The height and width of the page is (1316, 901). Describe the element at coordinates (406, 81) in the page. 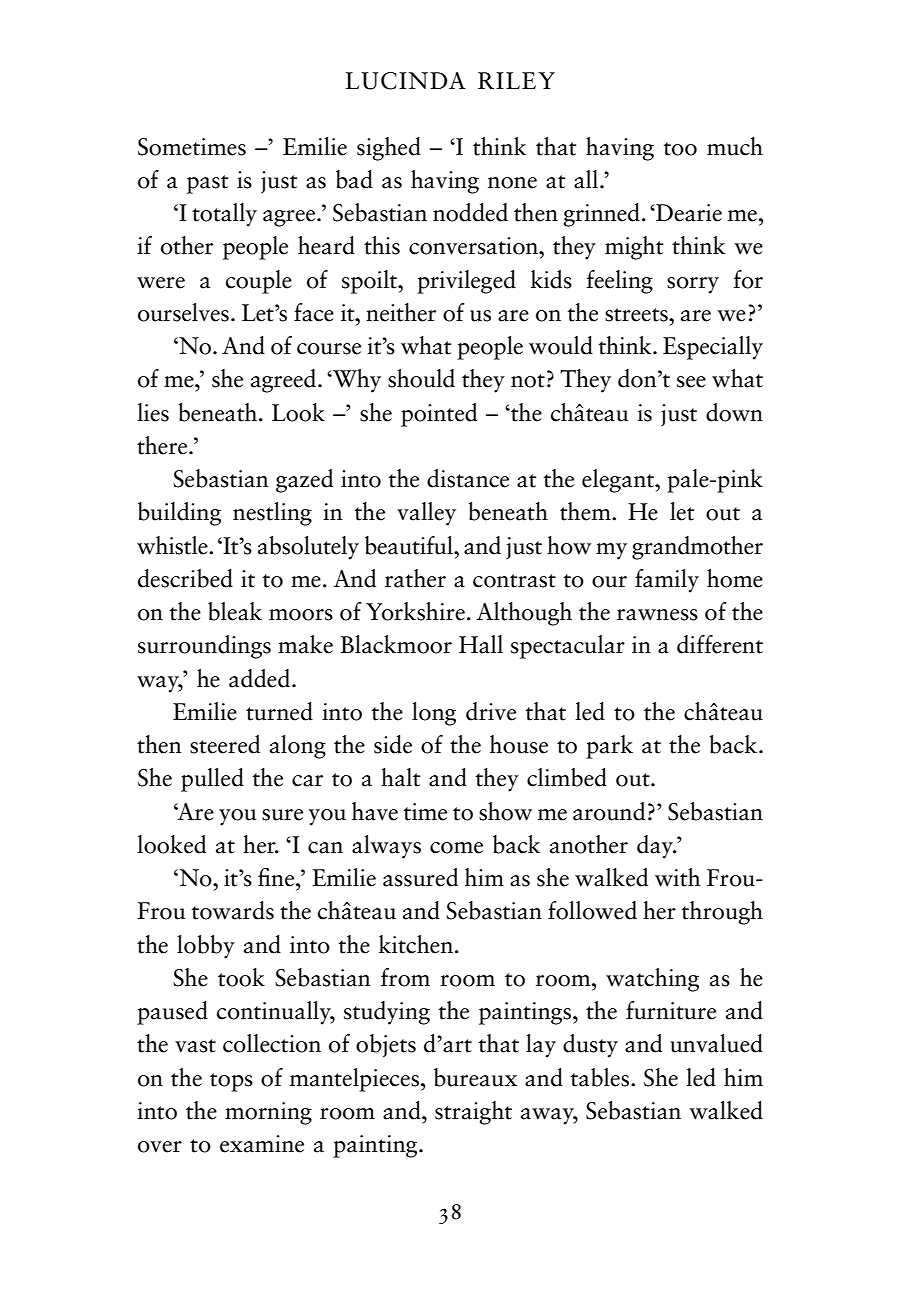

I see `LUCINDA` at that location.
